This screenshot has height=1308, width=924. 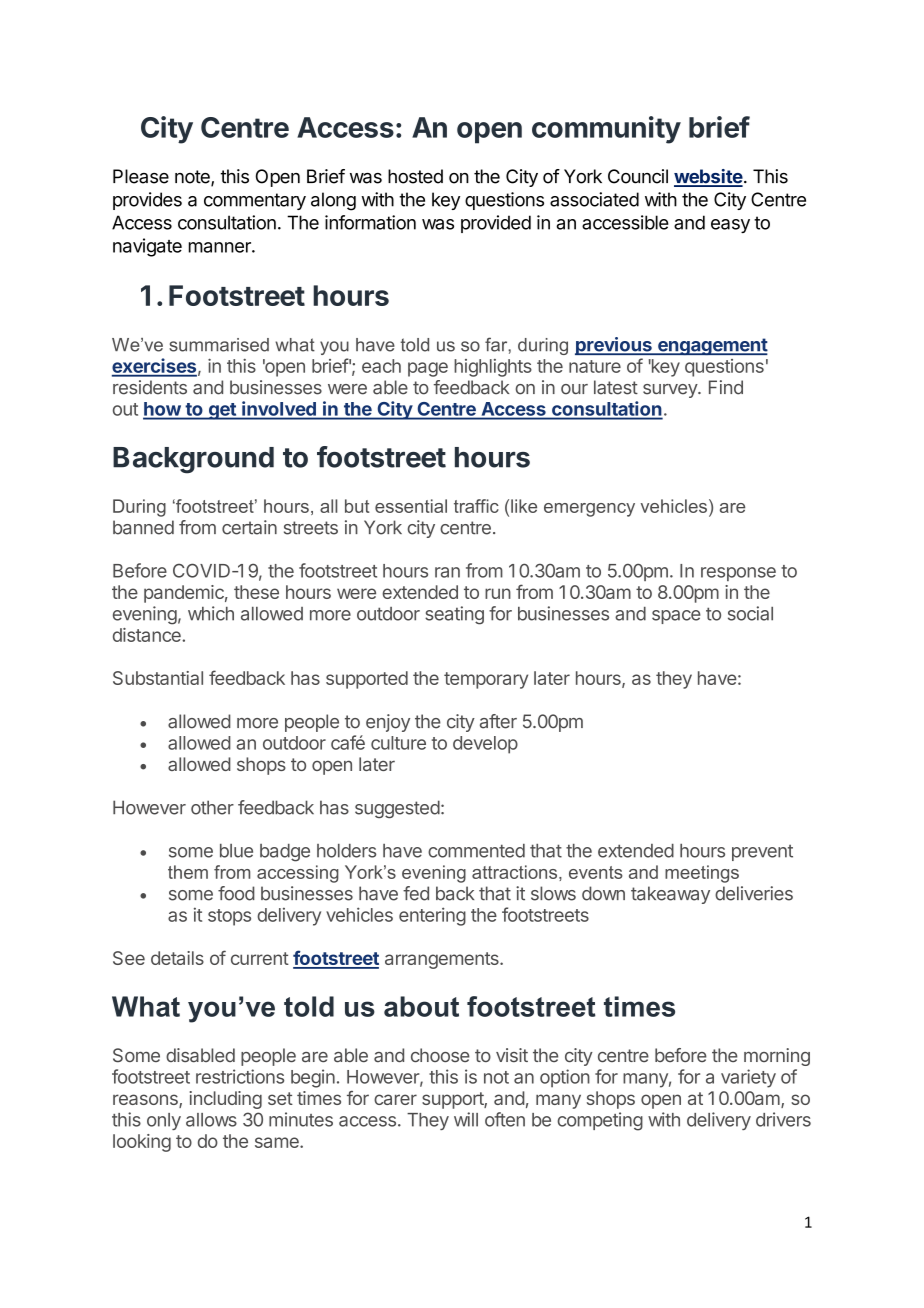 What do you see at coordinates (476, 851) in the screenshot?
I see `commented` at bounding box center [476, 851].
